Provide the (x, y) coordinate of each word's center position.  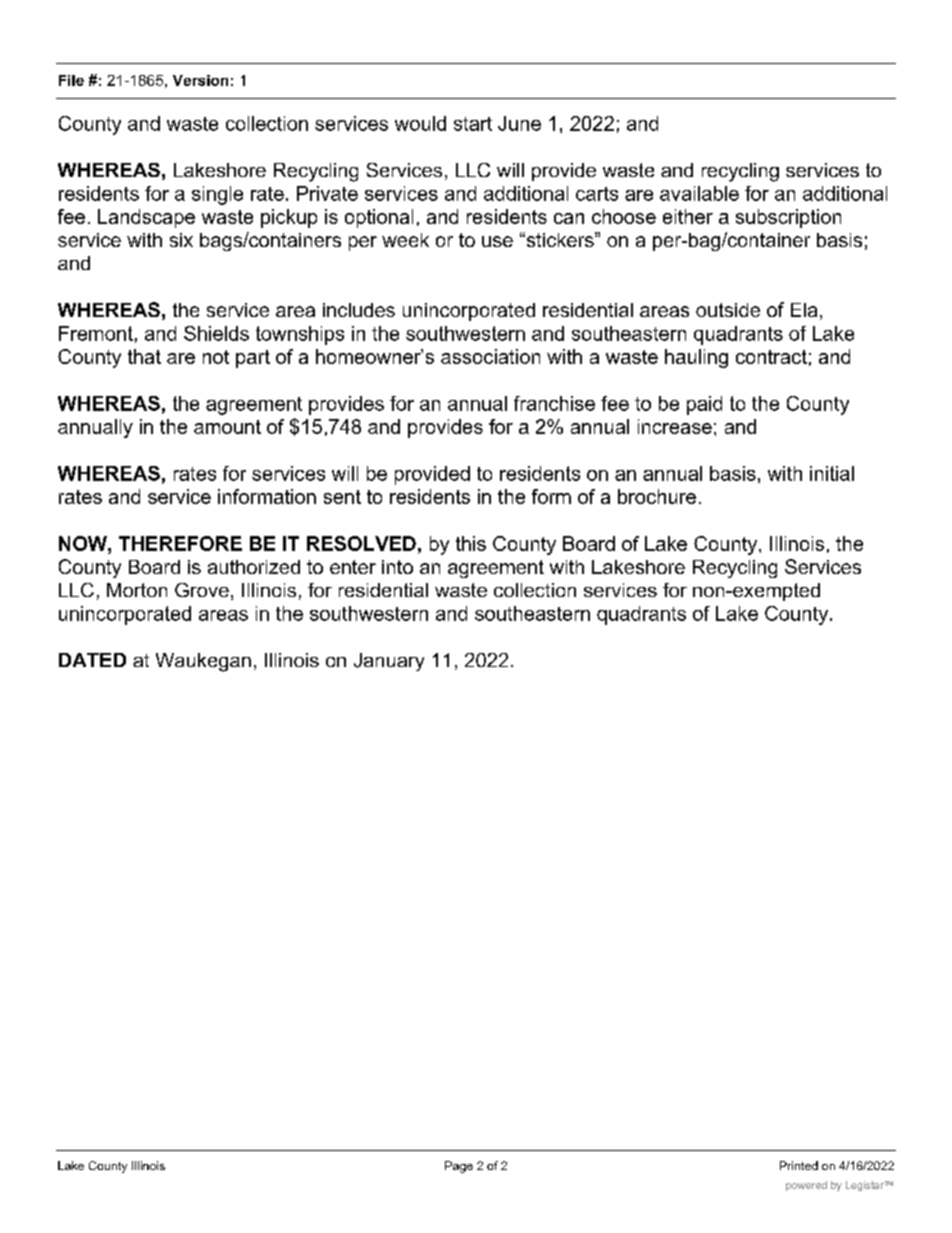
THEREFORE (180, 543)
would (420, 123)
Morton (137, 590)
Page (459, 1167)
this (471, 543)
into (397, 567)
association (490, 356)
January (389, 662)
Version (200, 80)
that (144, 356)
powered (806, 1186)
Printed (799, 1165)
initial (832, 473)
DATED (92, 660)
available (699, 193)
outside (728, 310)
